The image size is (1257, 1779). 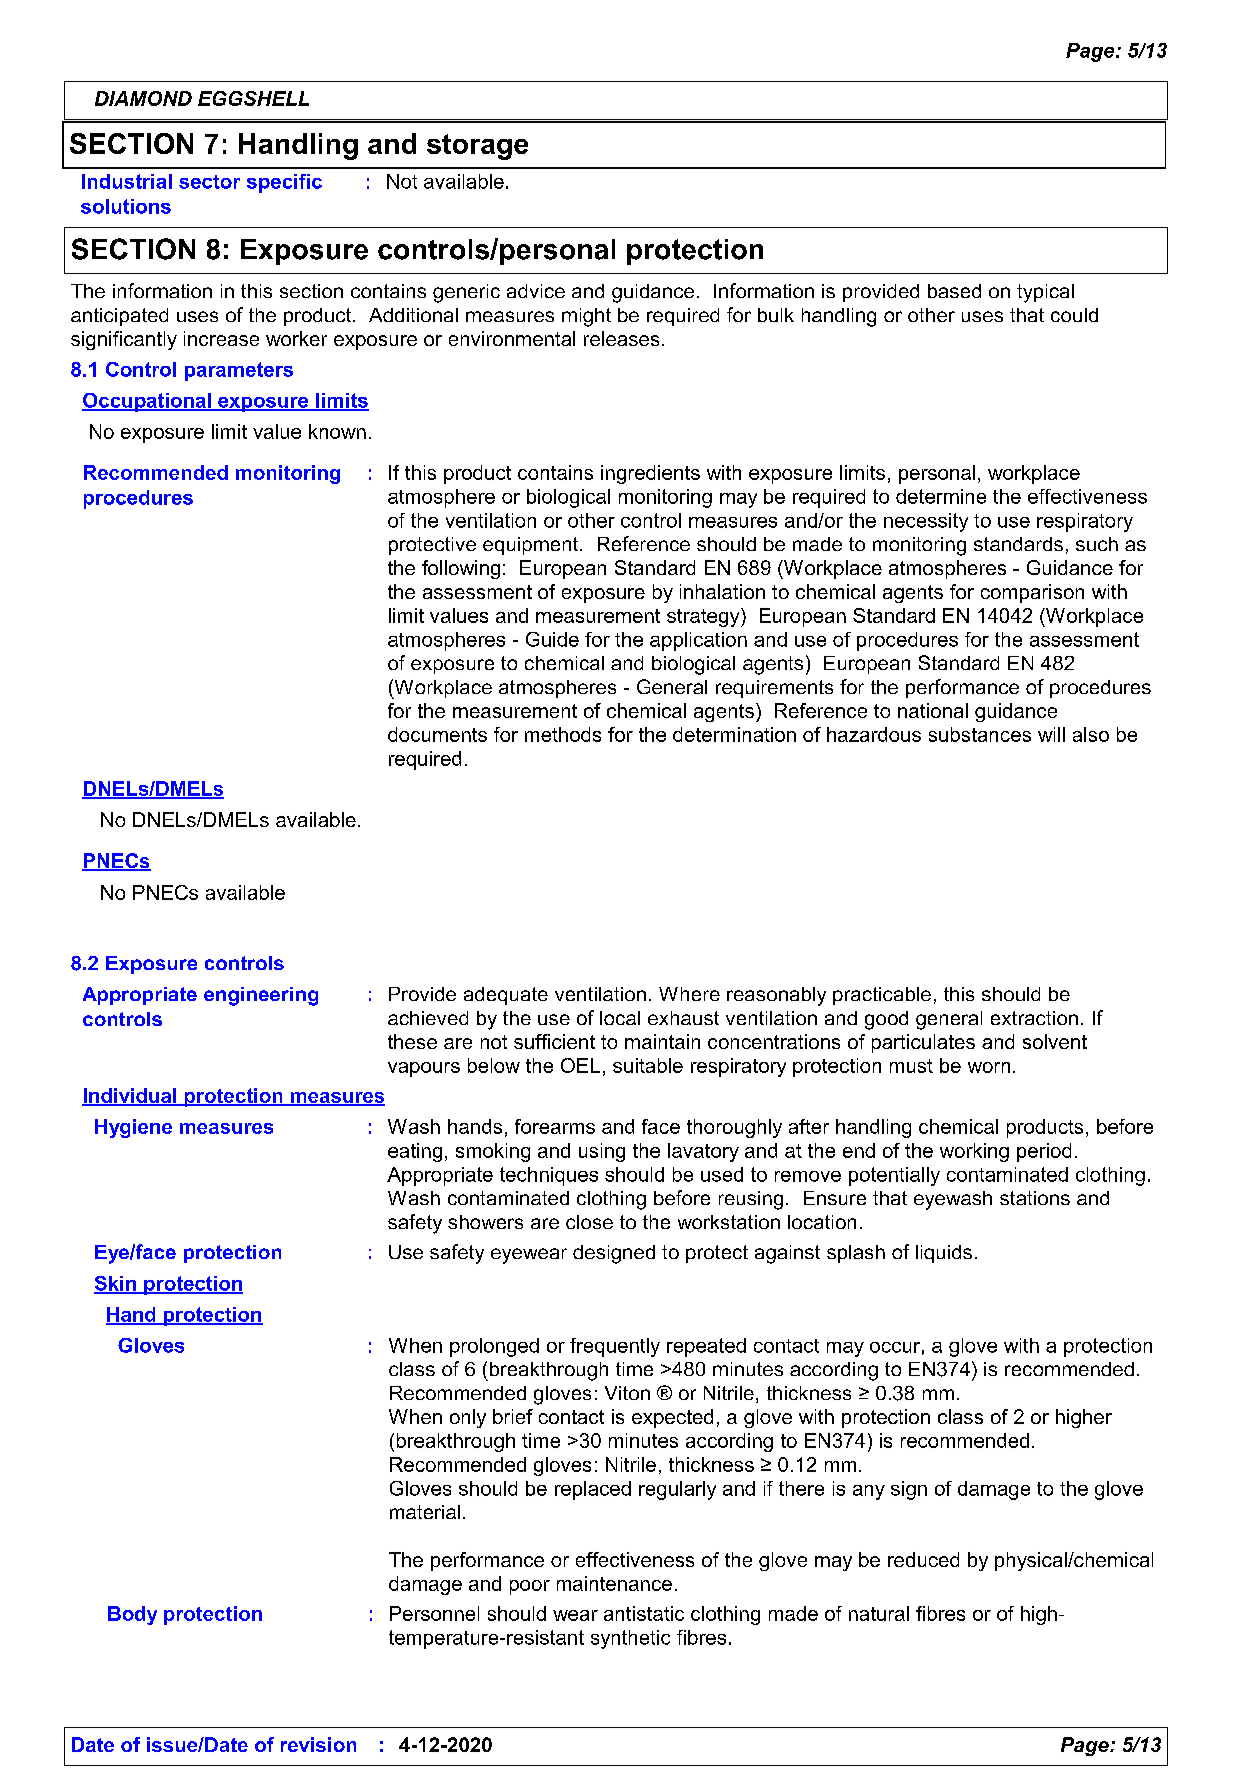 I want to click on sector, so click(x=209, y=182).
